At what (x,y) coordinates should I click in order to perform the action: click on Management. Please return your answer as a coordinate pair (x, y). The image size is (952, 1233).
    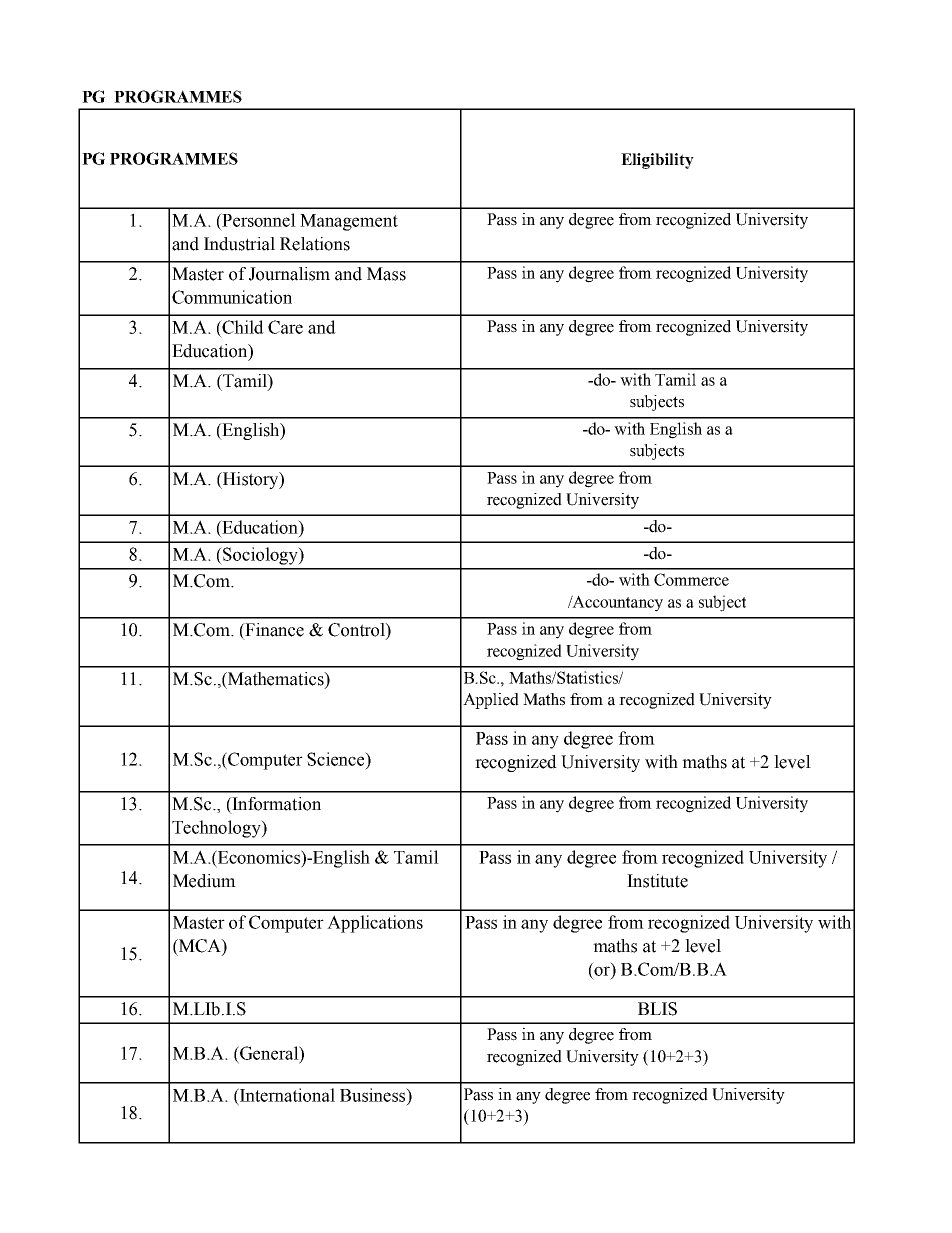
    Looking at the image, I should click on (349, 222).
